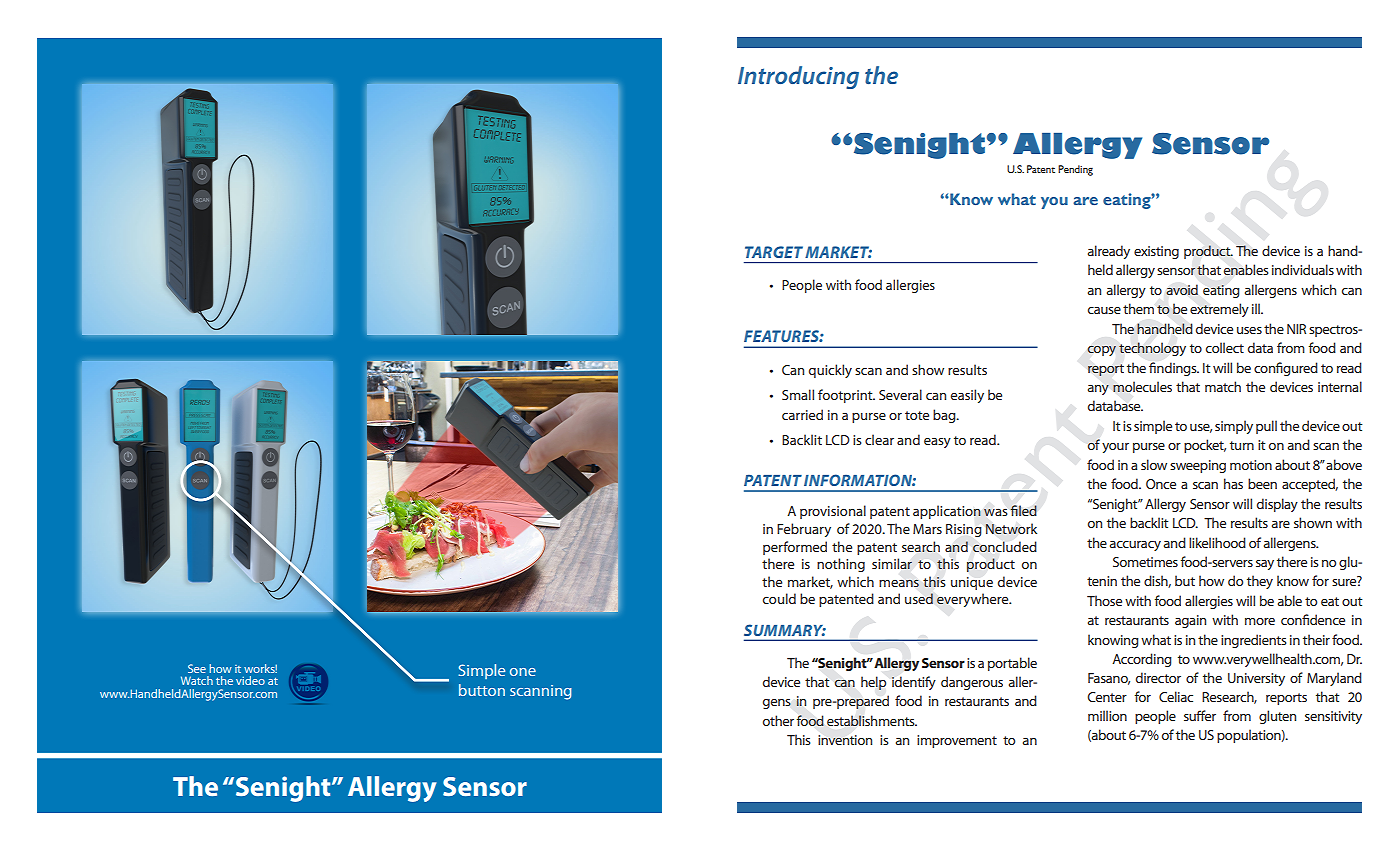 Image resolution: width=1400 pixels, height=850 pixels. What do you see at coordinates (1156, 252) in the image?
I see `existing` at bounding box center [1156, 252].
